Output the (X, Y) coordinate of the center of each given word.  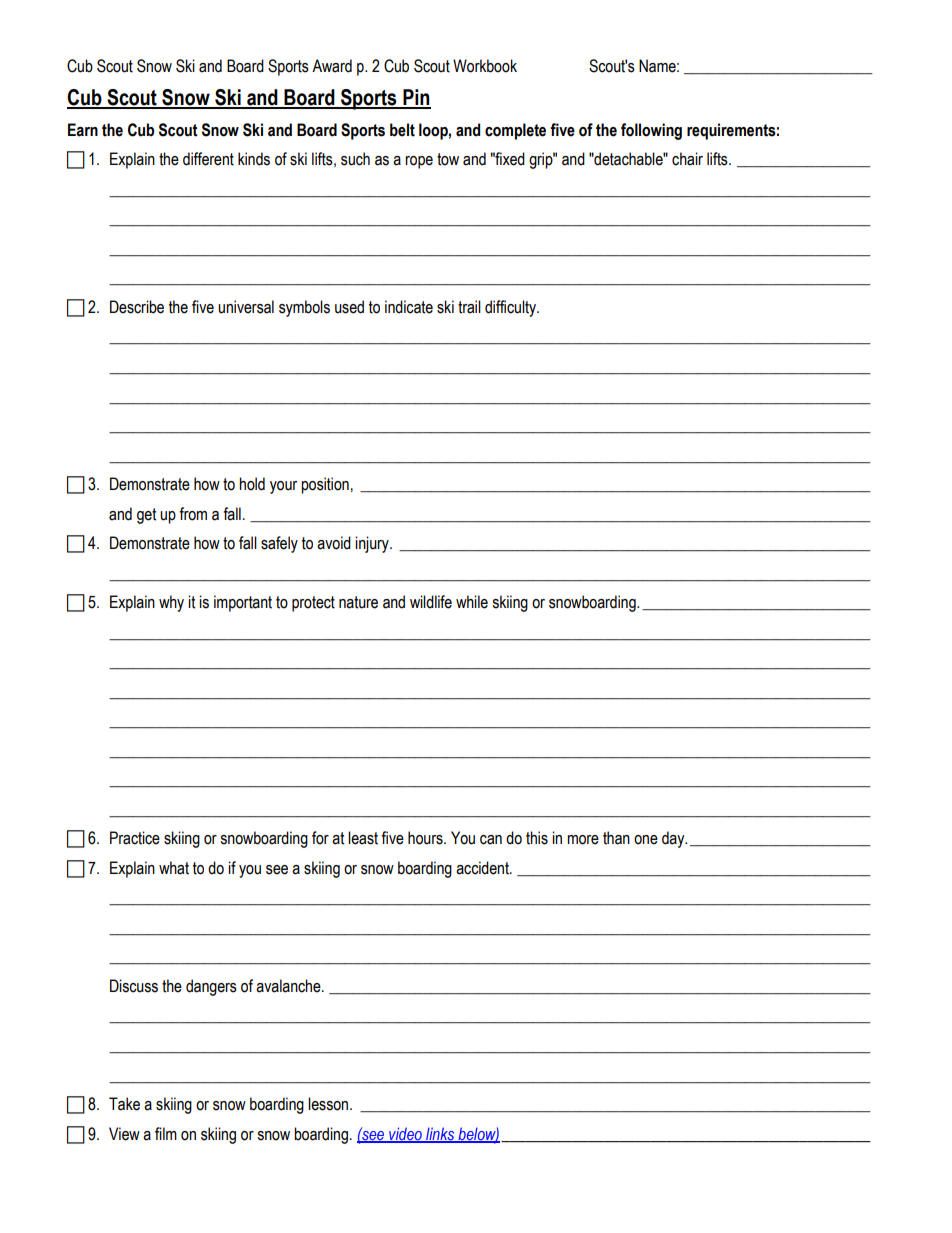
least (363, 838)
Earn (83, 130)
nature (358, 602)
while (472, 602)
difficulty (511, 308)
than (616, 838)
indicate (409, 307)
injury (373, 544)
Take (124, 1104)
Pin (416, 98)
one (646, 840)
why (171, 603)
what (174, 868)
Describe (137, 307)
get (146, 516)
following (651, 131)
